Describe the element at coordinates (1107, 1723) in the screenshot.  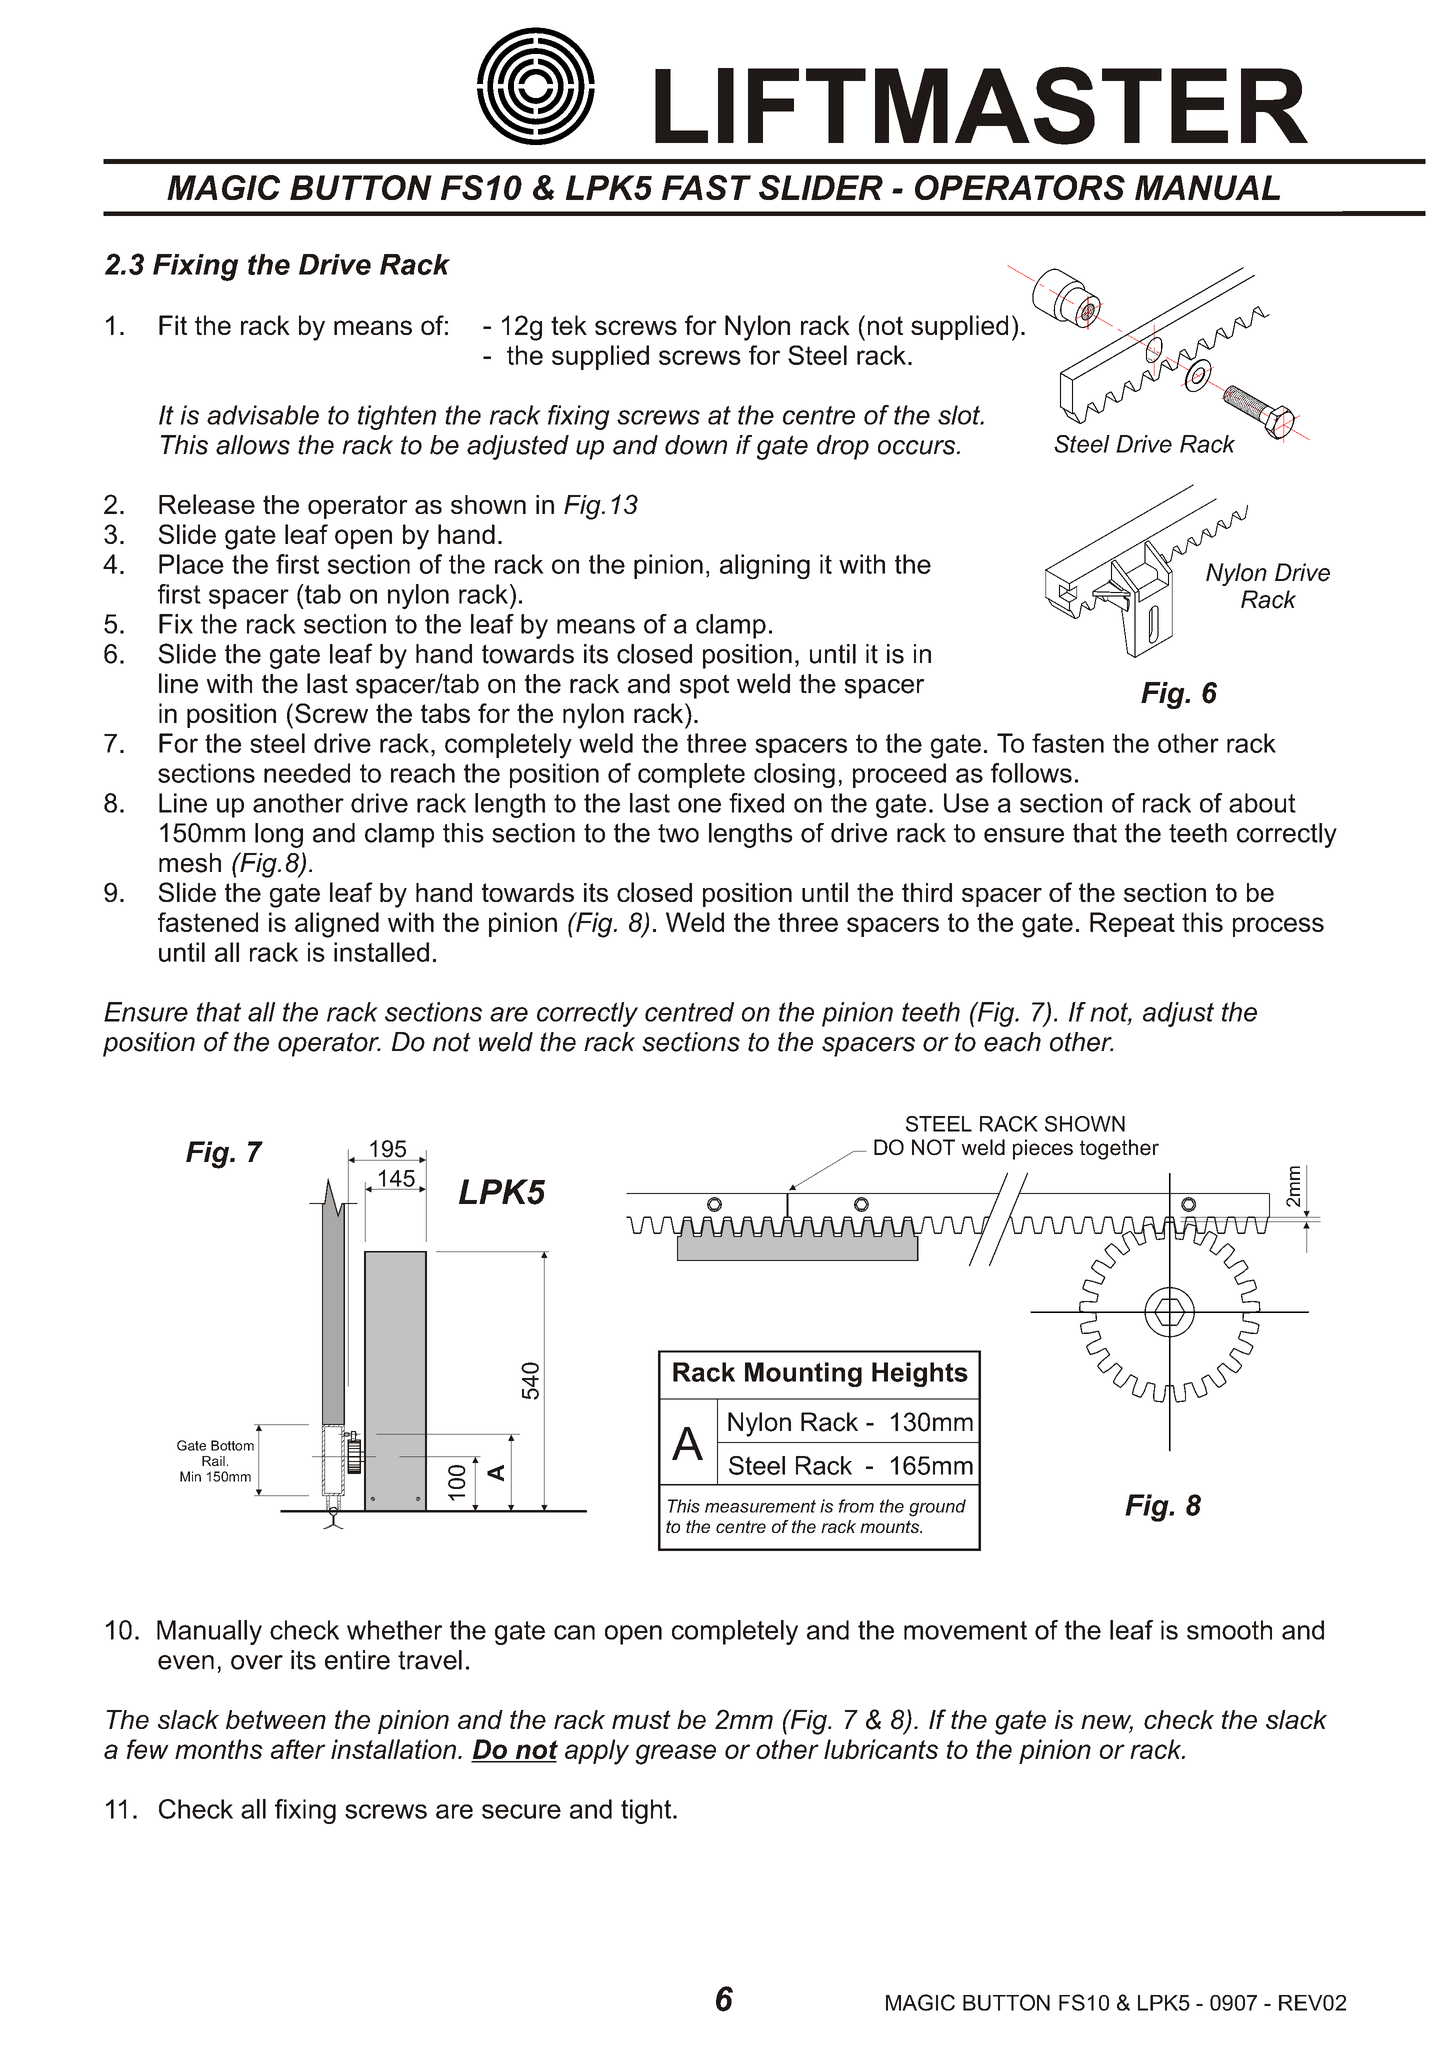
I see `new` at that location.
